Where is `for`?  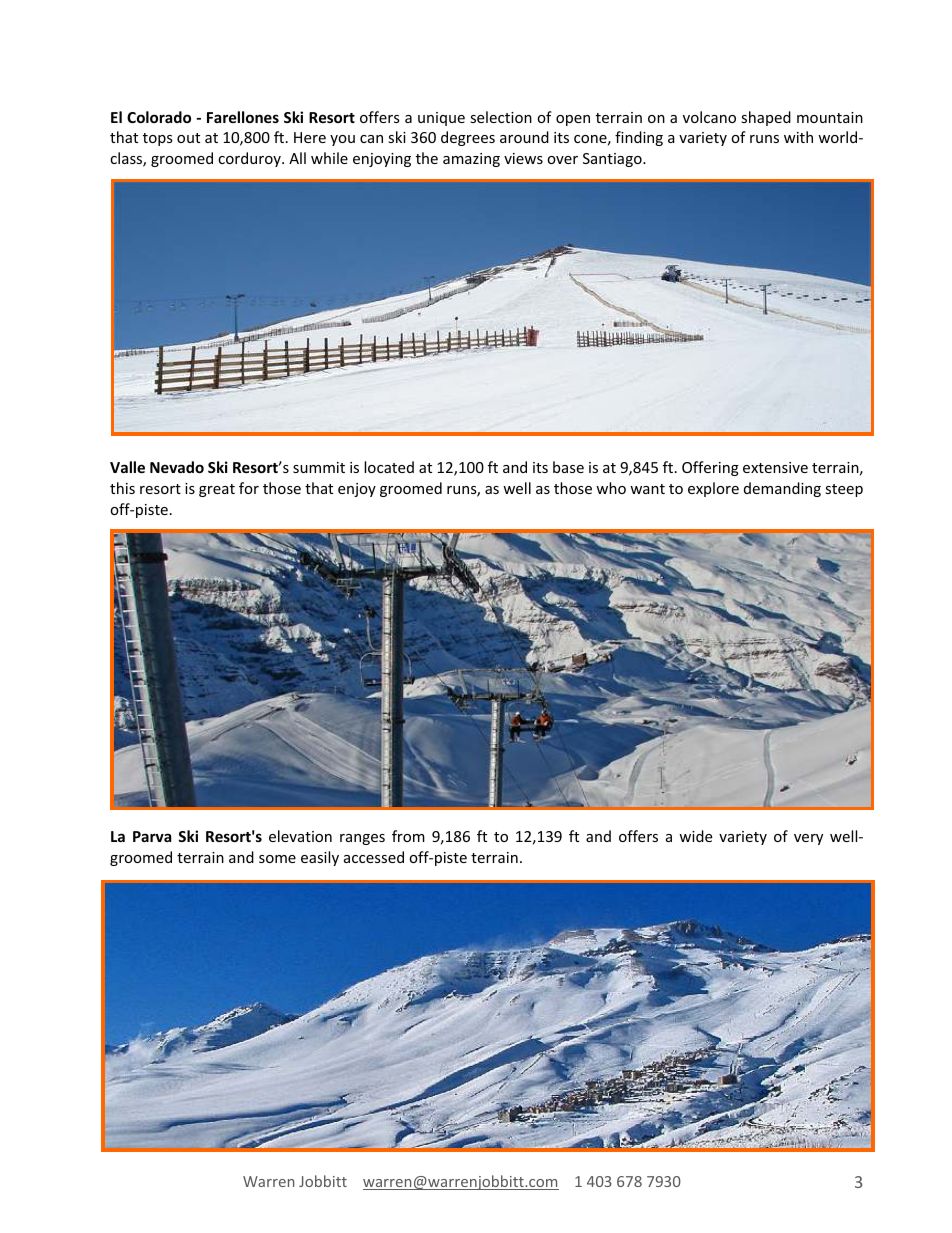 for is located at coordinates (249, 488).
